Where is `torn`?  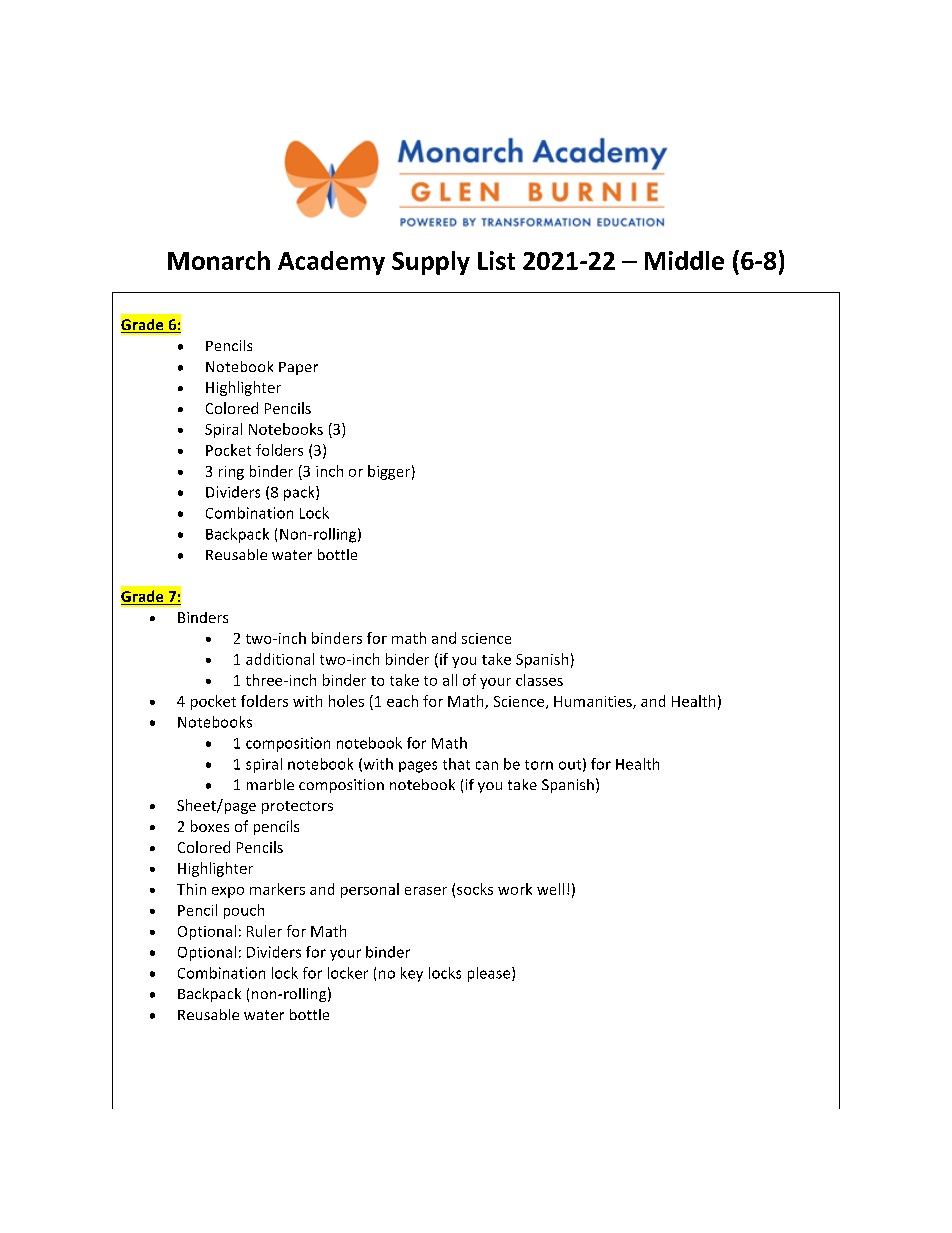 torn is located at coordinates (539, 765).
